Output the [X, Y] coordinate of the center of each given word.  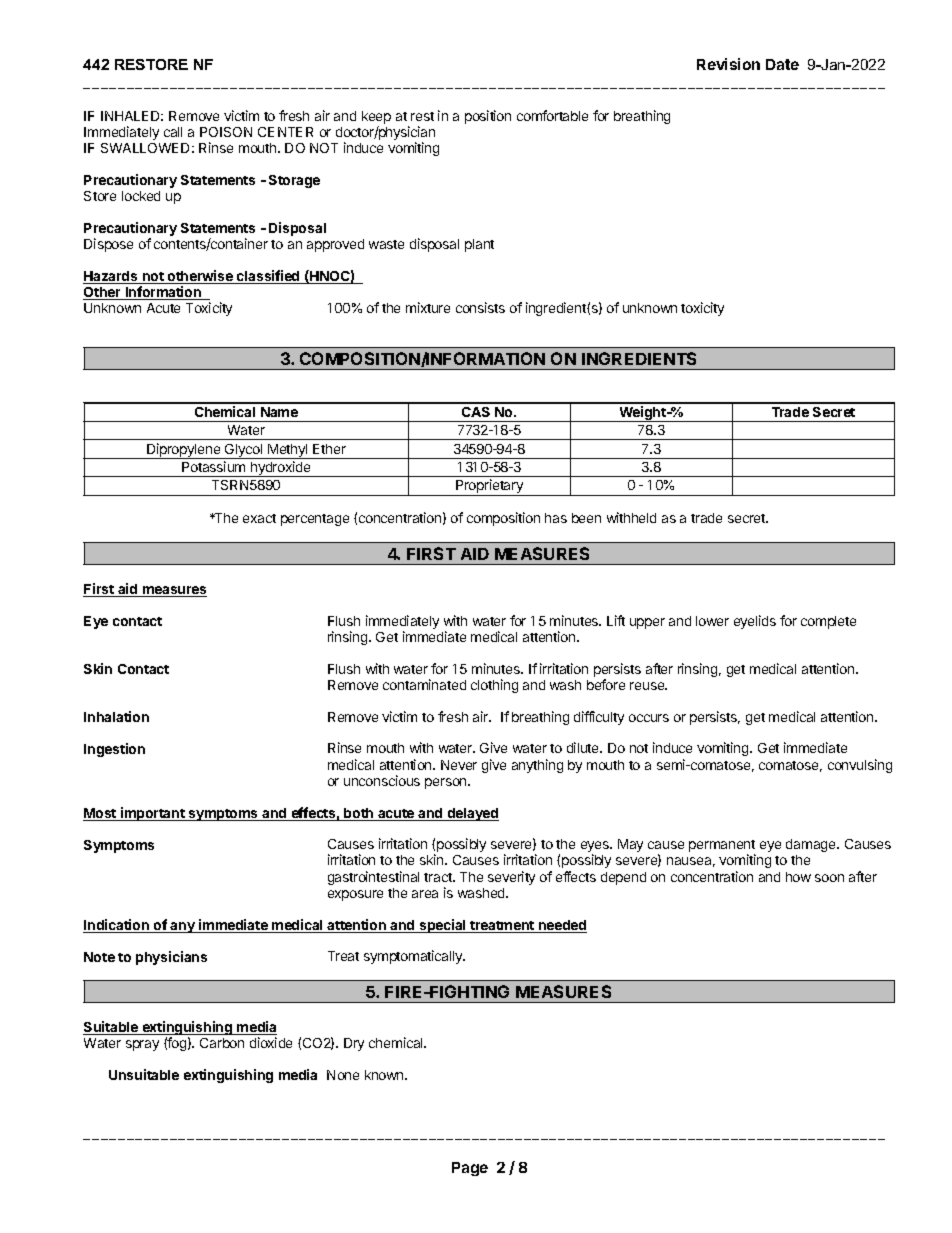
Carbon [222, 1043]
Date [782, 64]
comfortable [552, 115]
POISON [226, 132]
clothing [494, 686]
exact [259, 518]
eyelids [755, 622]
